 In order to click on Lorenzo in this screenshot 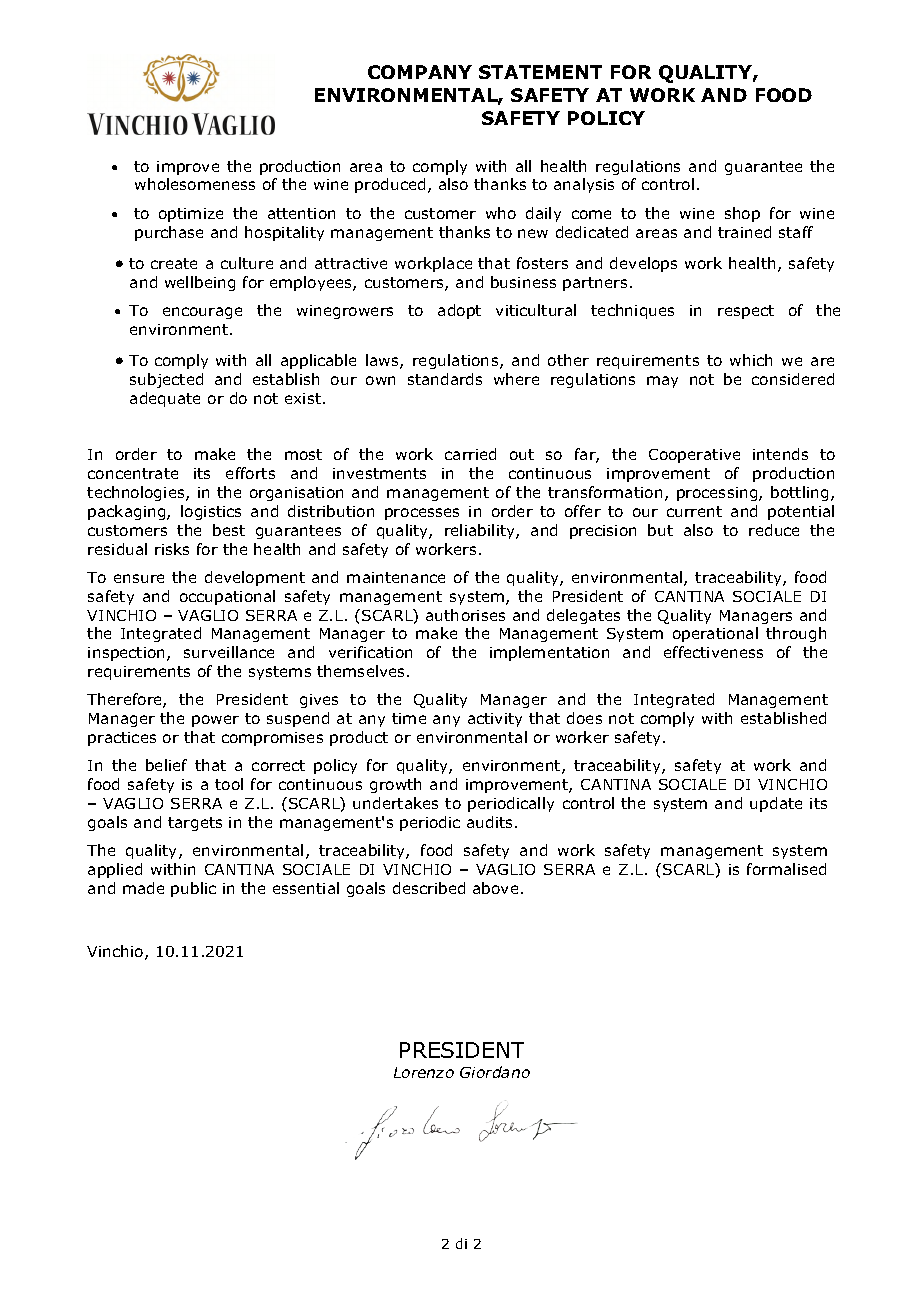, I will do `click(424, 1072)`.
